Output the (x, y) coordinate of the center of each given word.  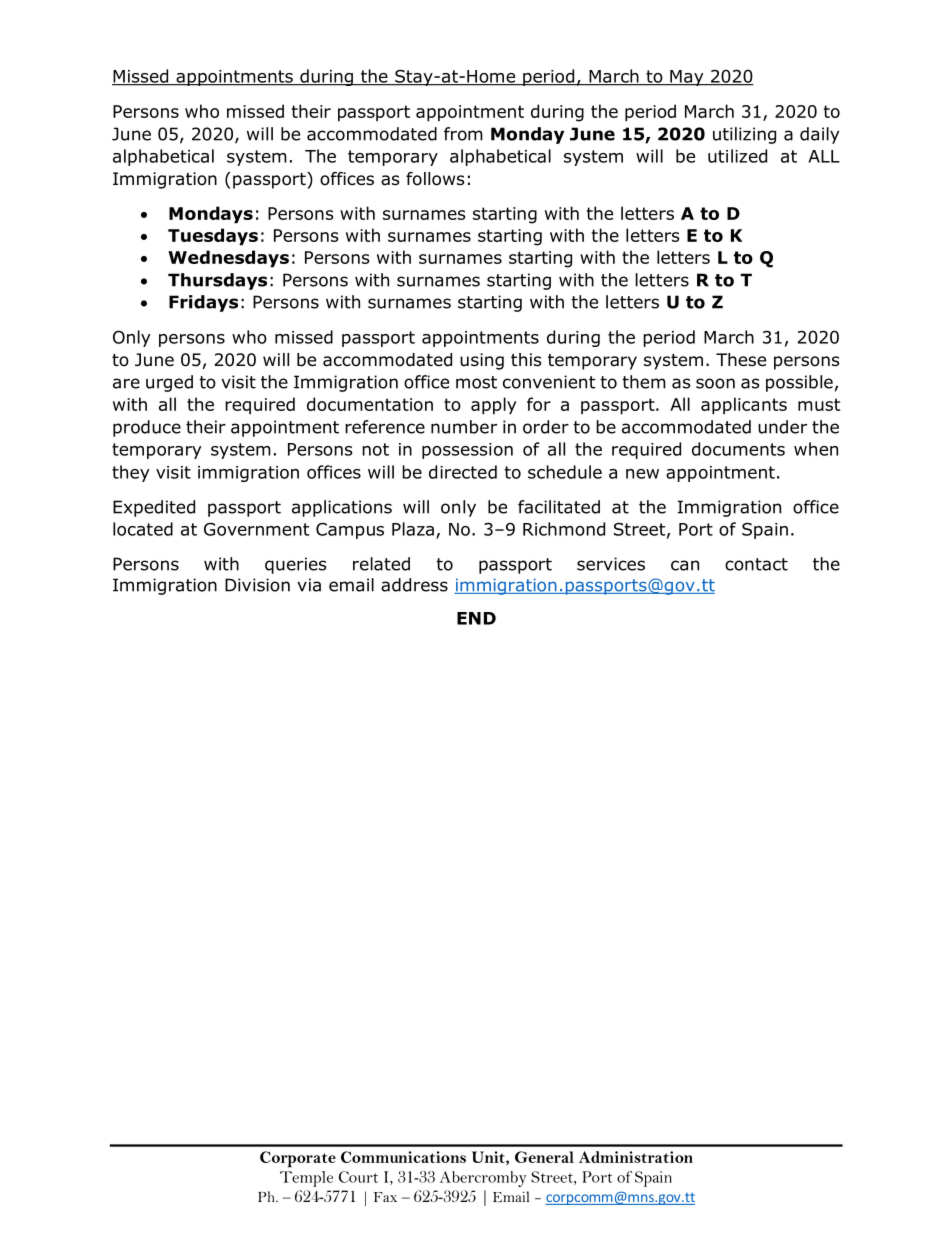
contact (756, 564)
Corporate (298, 1159)
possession (467, 451)
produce (147, 428)
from (463, 134)
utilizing (744, 135)
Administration (636, 1157)
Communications (403, 1157)
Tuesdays (213, 237)
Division (257, 585)
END (476, 618)
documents (738, 449)
